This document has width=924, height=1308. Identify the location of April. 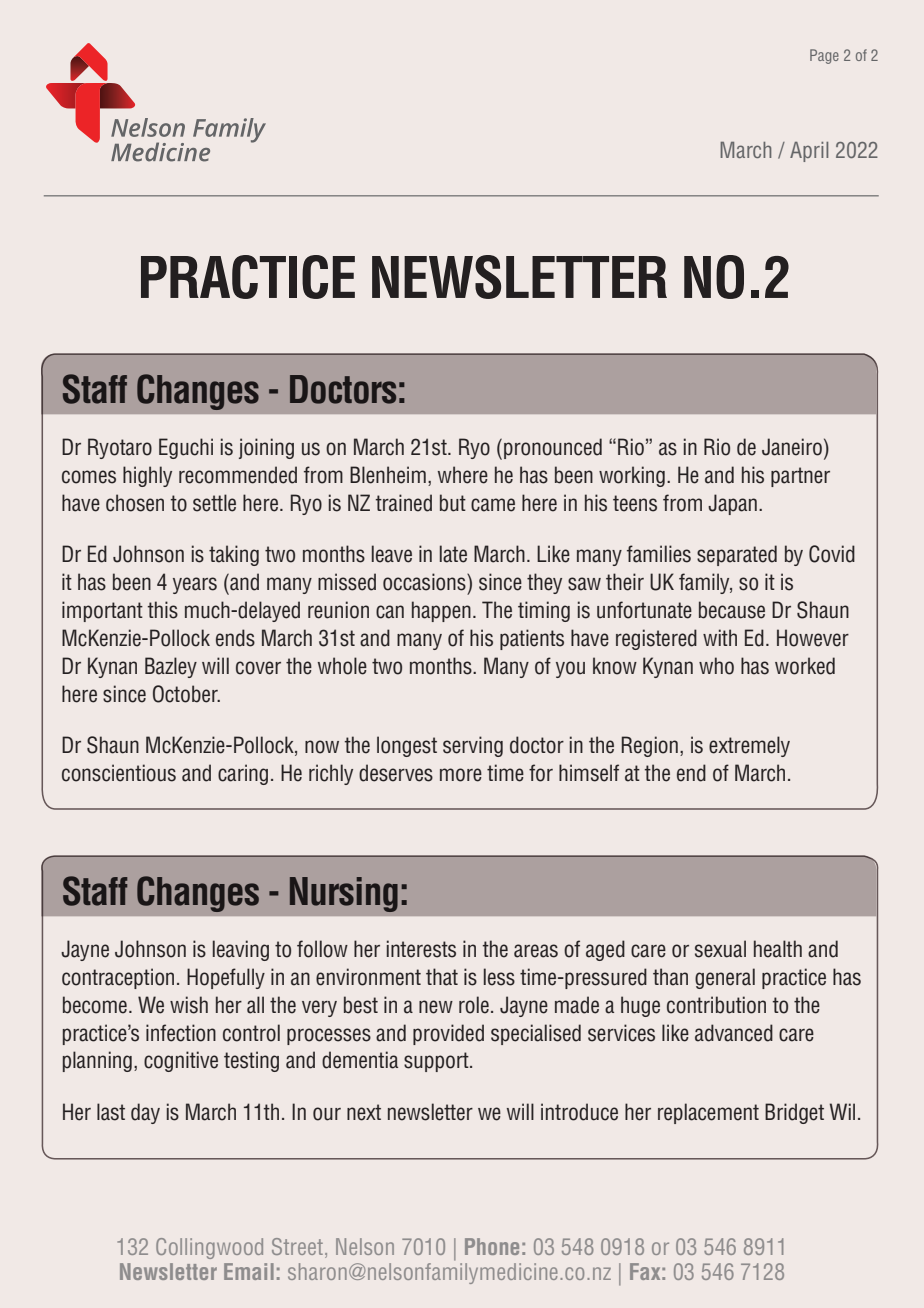
(809, 152).
